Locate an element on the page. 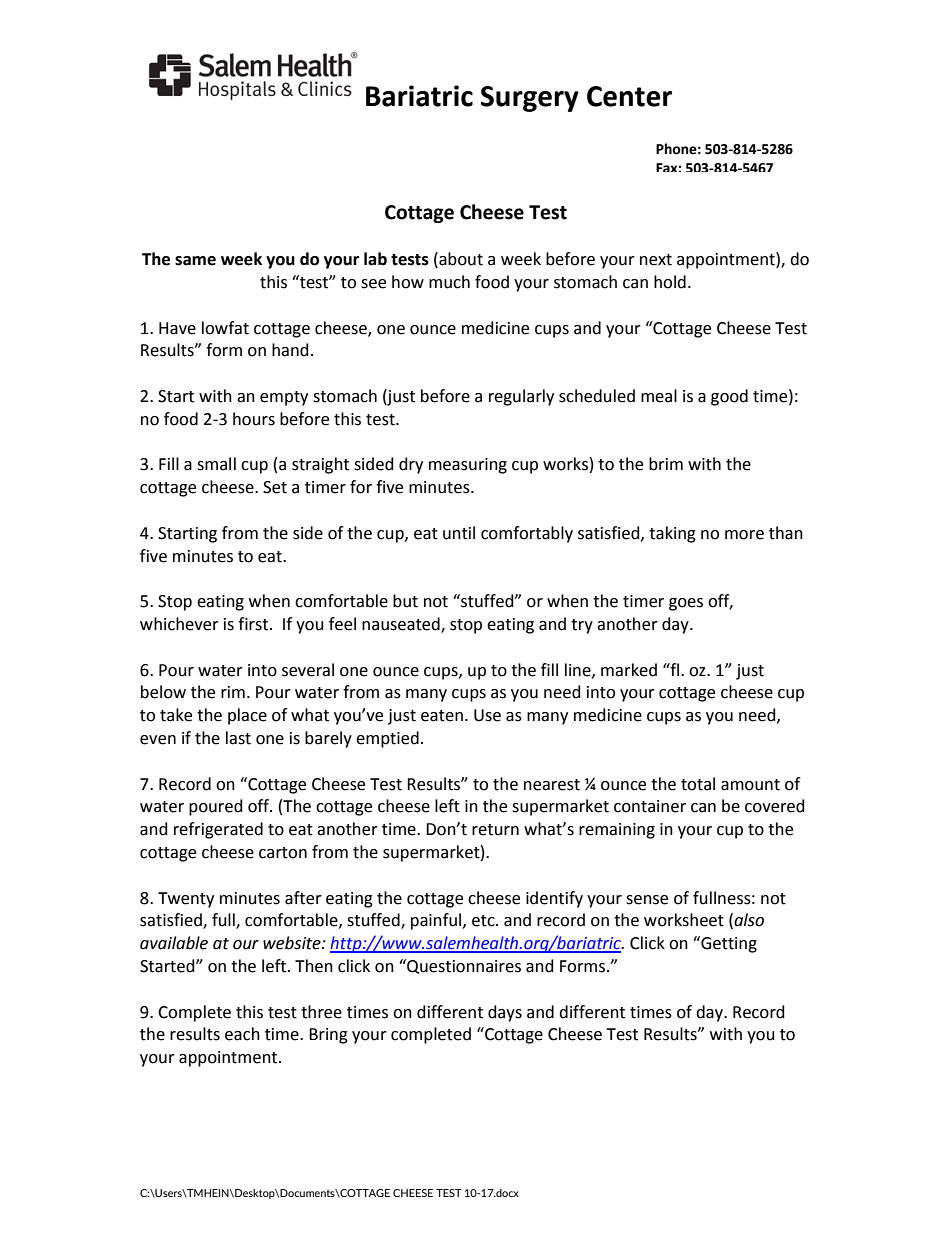 The height and width of the page is (1233, 952). measuring is located at coordinates (468, 466).
